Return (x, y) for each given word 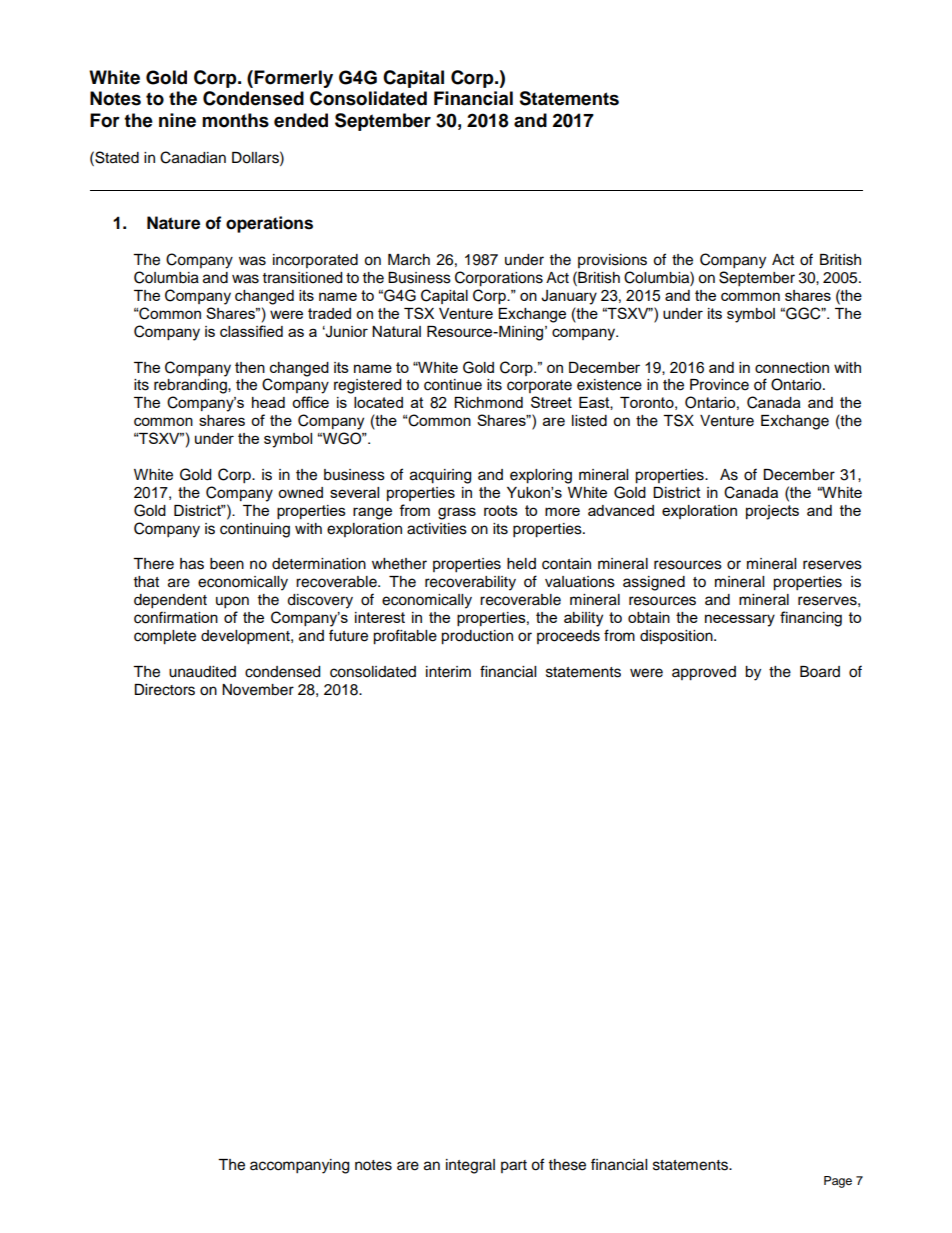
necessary (740, 620)
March (409, 260)
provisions (612, 261)
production (477, 637)
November (258, 690)
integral (470, 1166)
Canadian (193, 157)
